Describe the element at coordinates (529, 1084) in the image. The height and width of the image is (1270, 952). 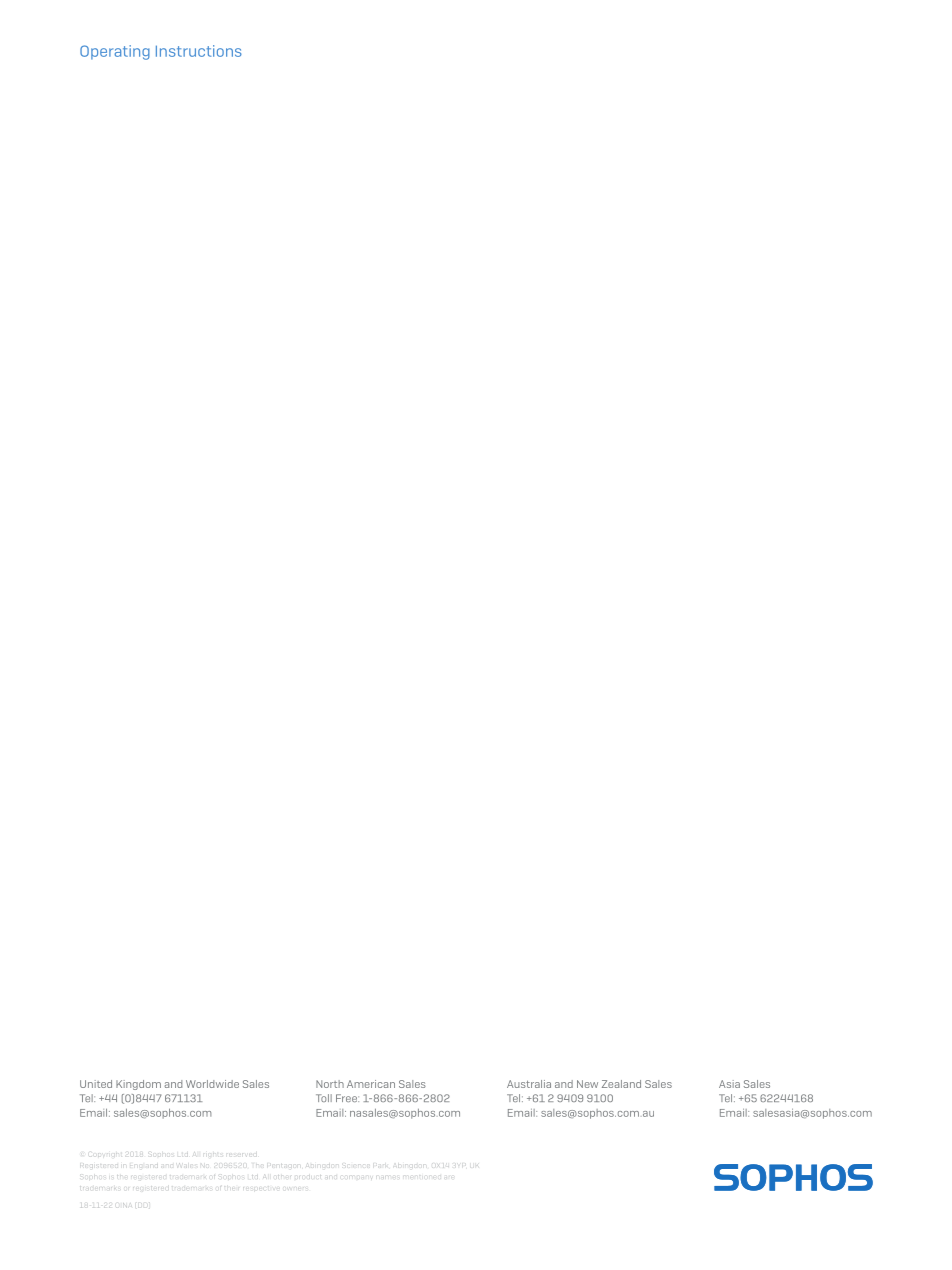
I see `Australia` at that location.
